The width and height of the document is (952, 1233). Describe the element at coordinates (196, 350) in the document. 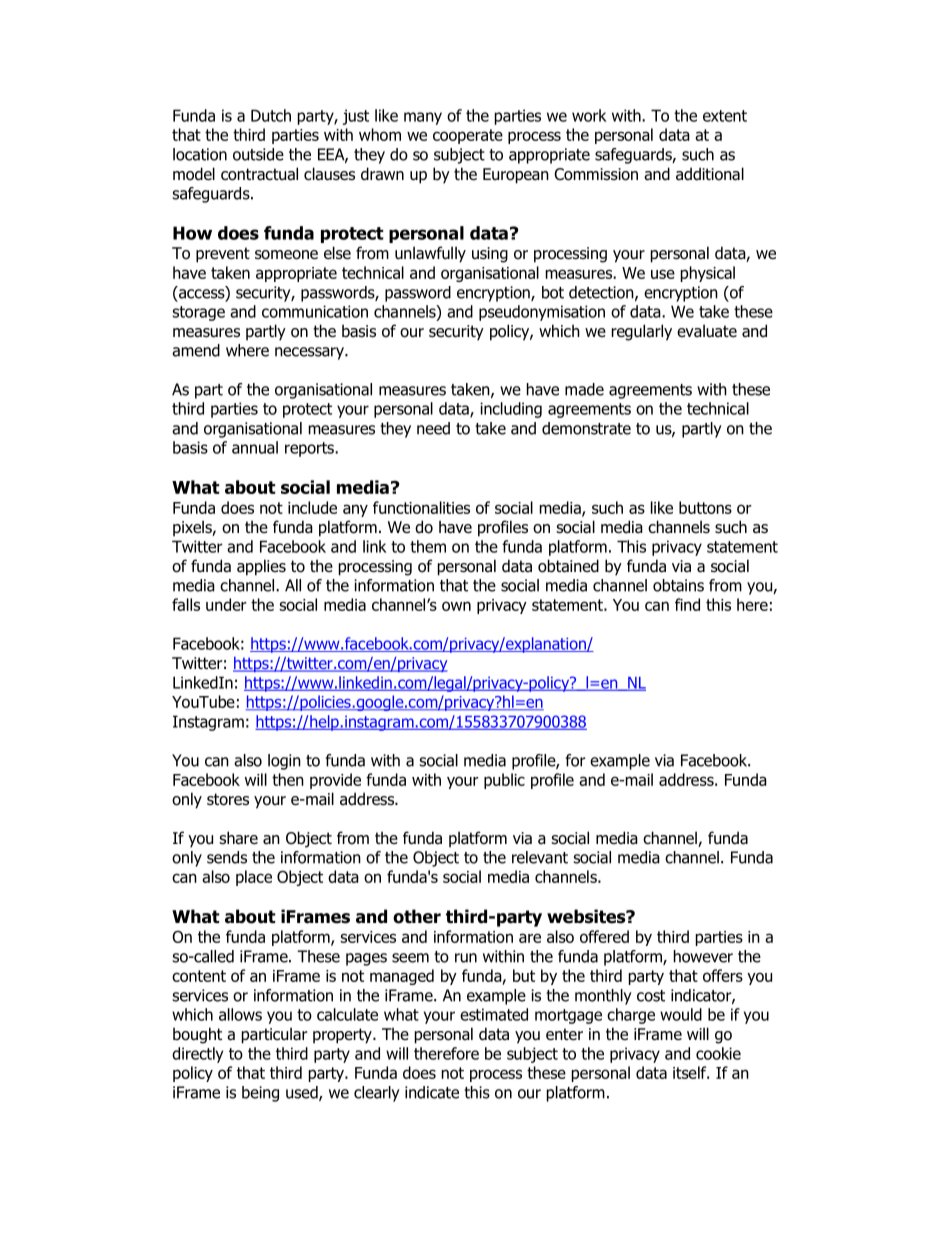

I see `amend` at that location.
